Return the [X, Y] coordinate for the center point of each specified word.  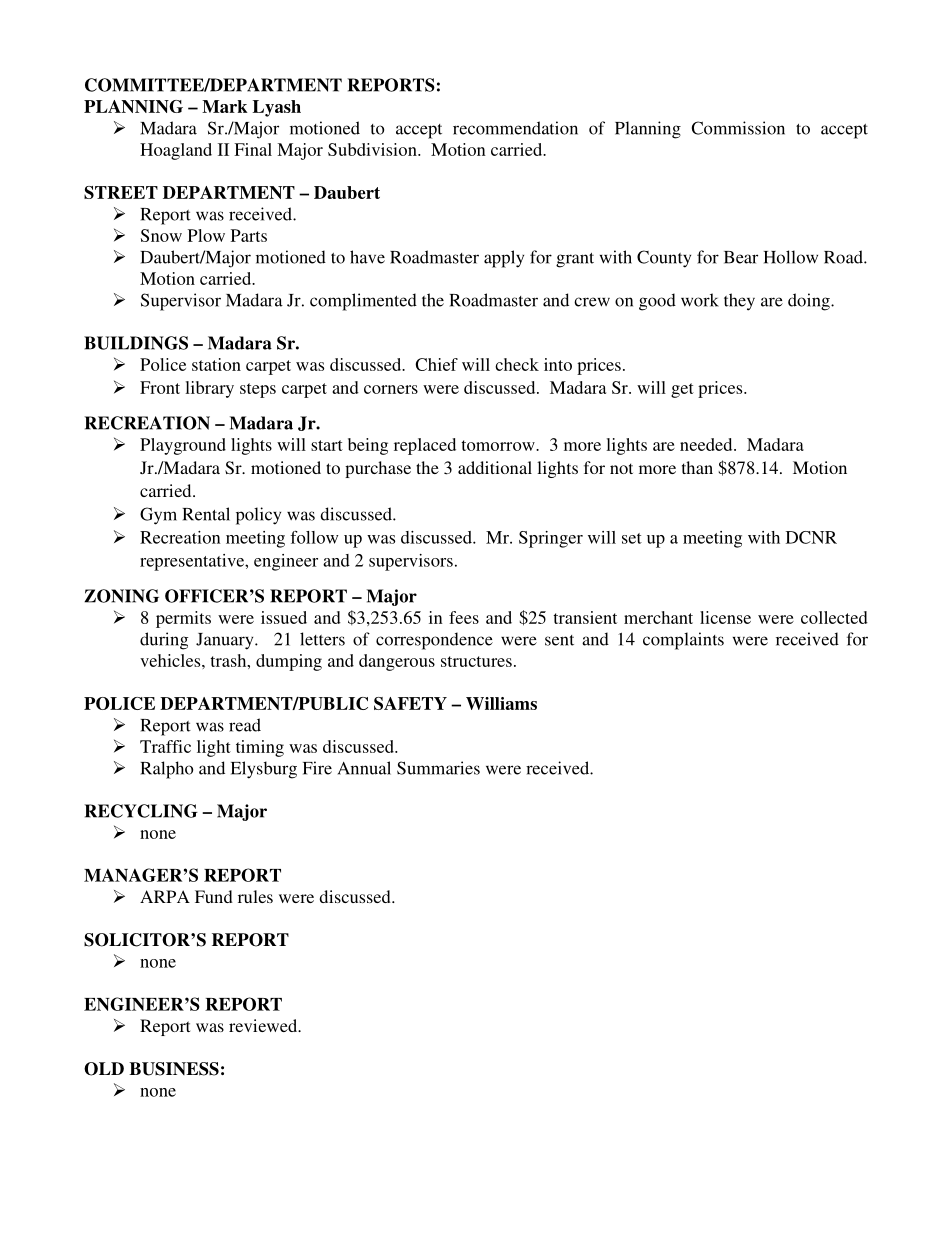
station [216, 364]
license [725, 617]
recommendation [515, 128]
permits [183, 619]
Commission [738, 128]
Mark [225, 106]
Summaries [438, 768]
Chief [436, 364]
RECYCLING [141, 811]
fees [464, 617]
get [682, 390]
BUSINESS [174, 1069]
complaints [683, 641]
